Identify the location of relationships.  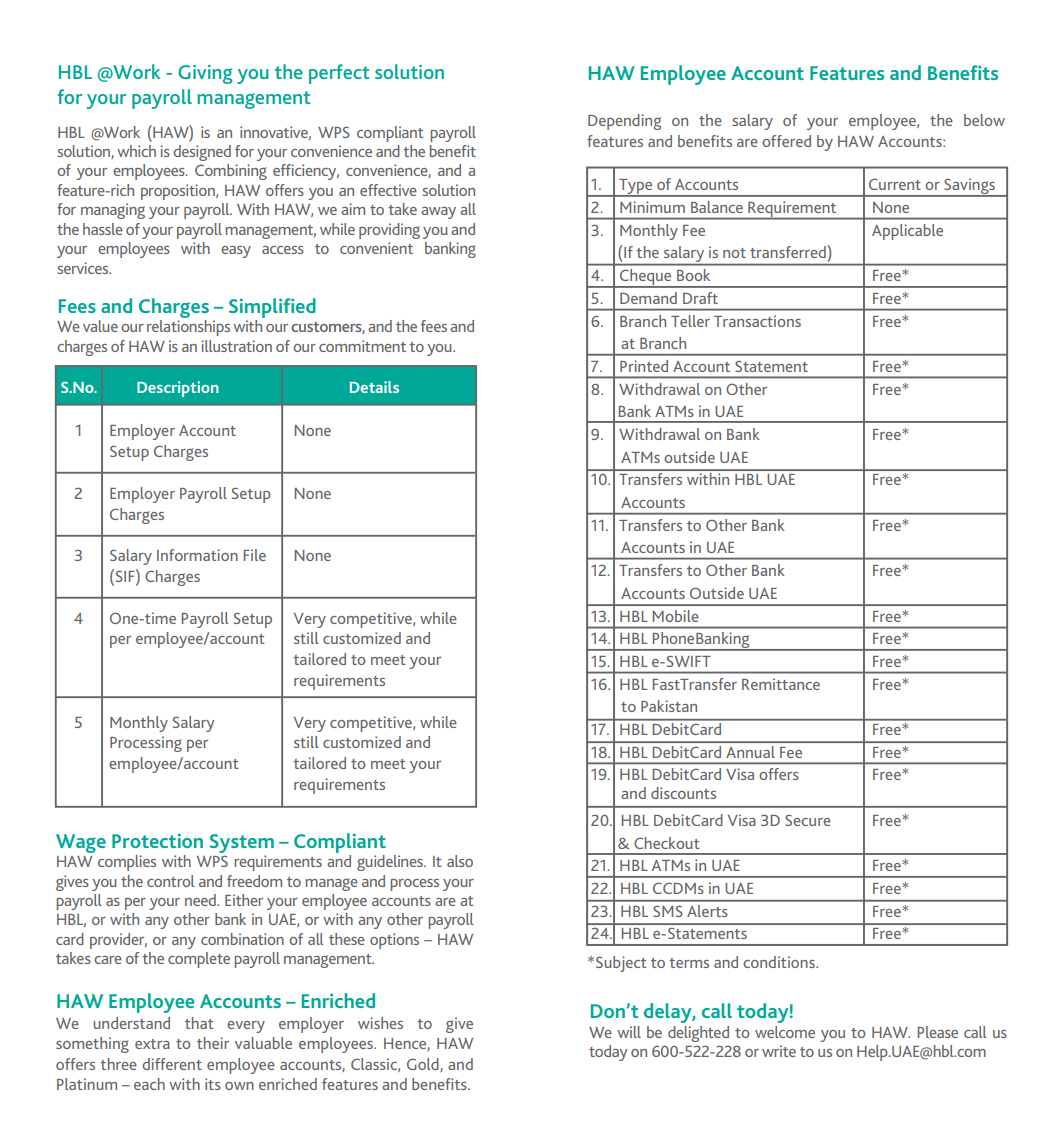
(188, 328).
